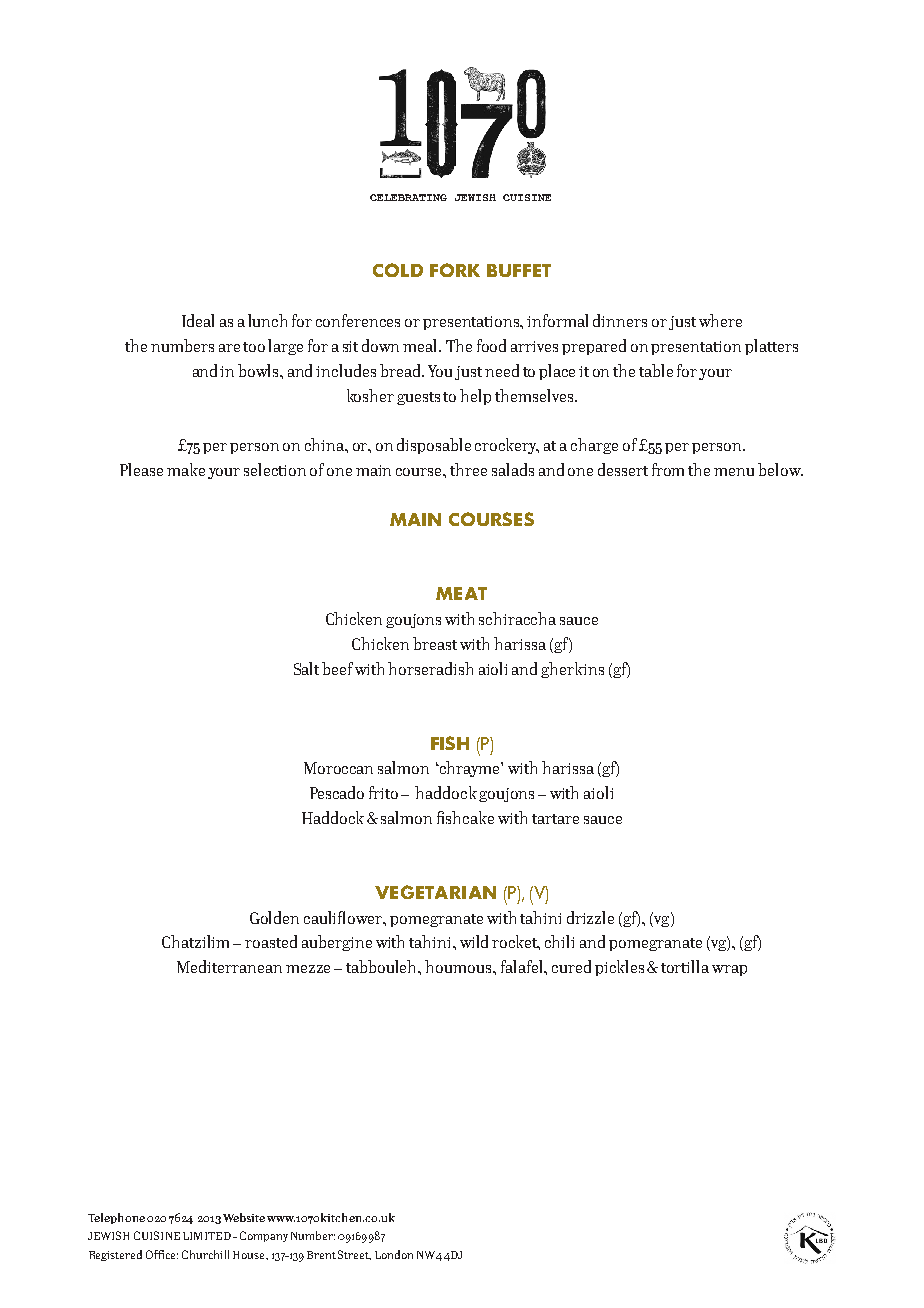 The image size is (924, 1308). What do you see at coordinates (394, 1254) in the screenshot?
I see `London` at bounding box center [394, 1254].
